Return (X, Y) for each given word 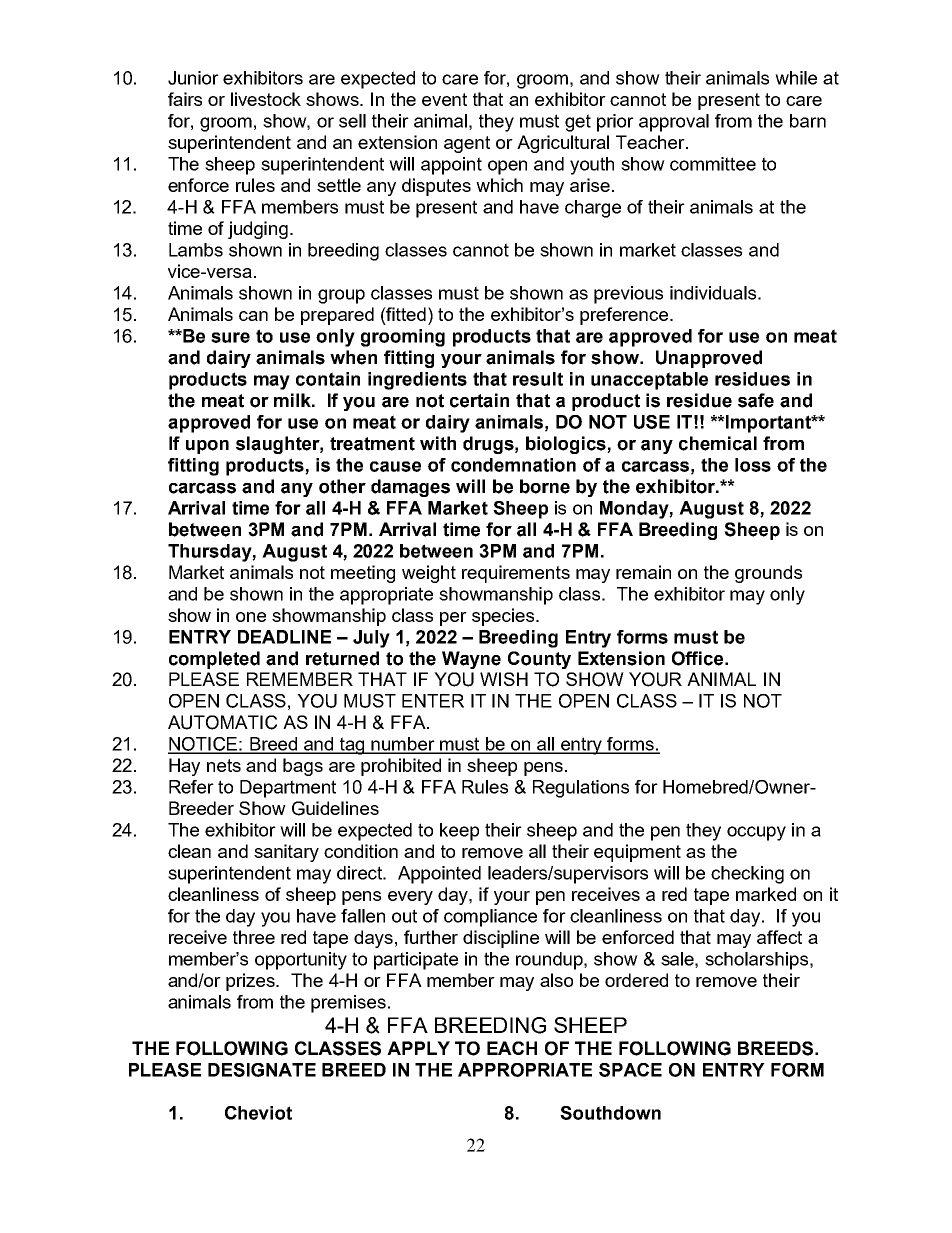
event (444, 99)
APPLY (418, 1048)
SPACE (630, 1070)
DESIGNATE (262, 1070)
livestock (266, 99)
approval (674, 123)
